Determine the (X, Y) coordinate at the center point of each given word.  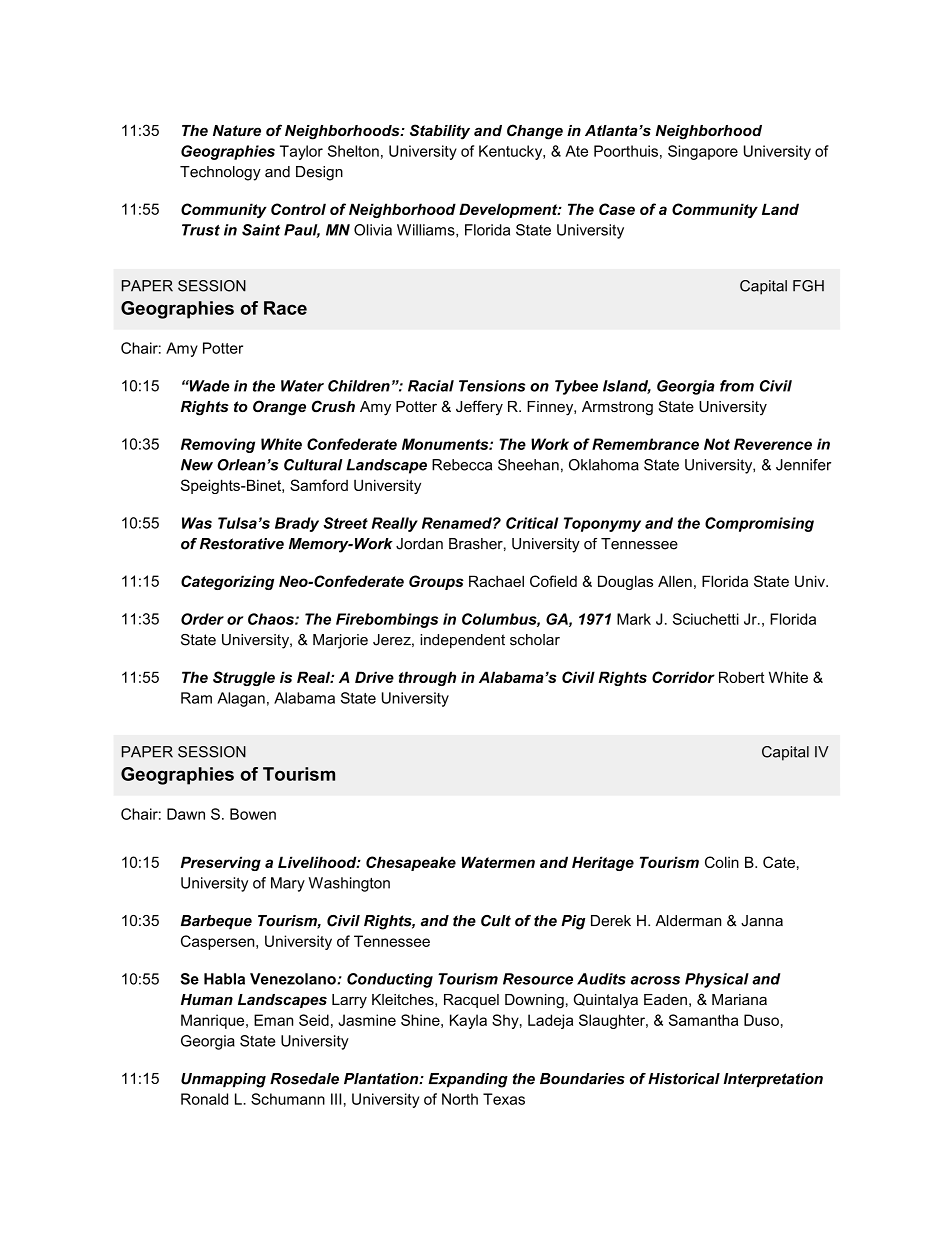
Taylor (301, 152)
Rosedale (304, 1079)
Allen (675, 581)
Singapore (703, 152)
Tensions (492, 386)
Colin (722, 862)
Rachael (496, 581)
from (737, 386)
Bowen (253, 814)
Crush (333, 406)
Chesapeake (411, 863)
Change (535, 132)
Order (202, 619)
